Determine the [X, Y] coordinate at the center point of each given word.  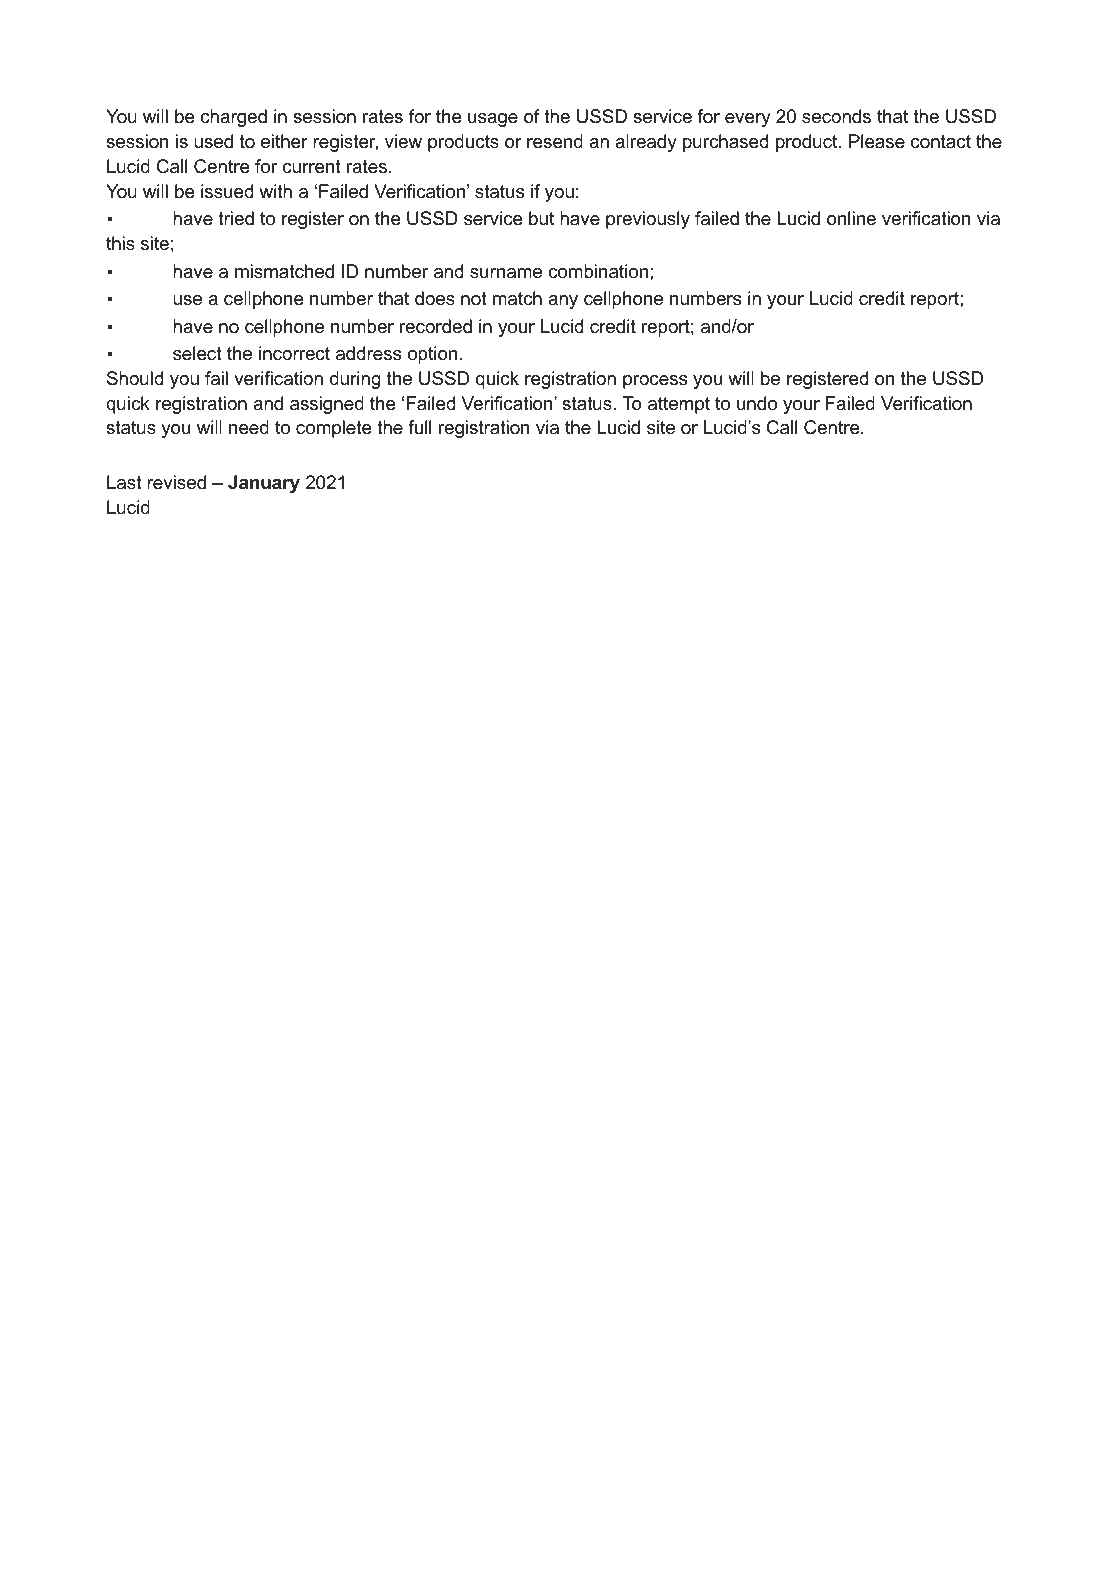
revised [176, 482]
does [435, 298]
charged [234, 118]
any [563, 302]
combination [598, 271]
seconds [836, 116]
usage [493, 120]
